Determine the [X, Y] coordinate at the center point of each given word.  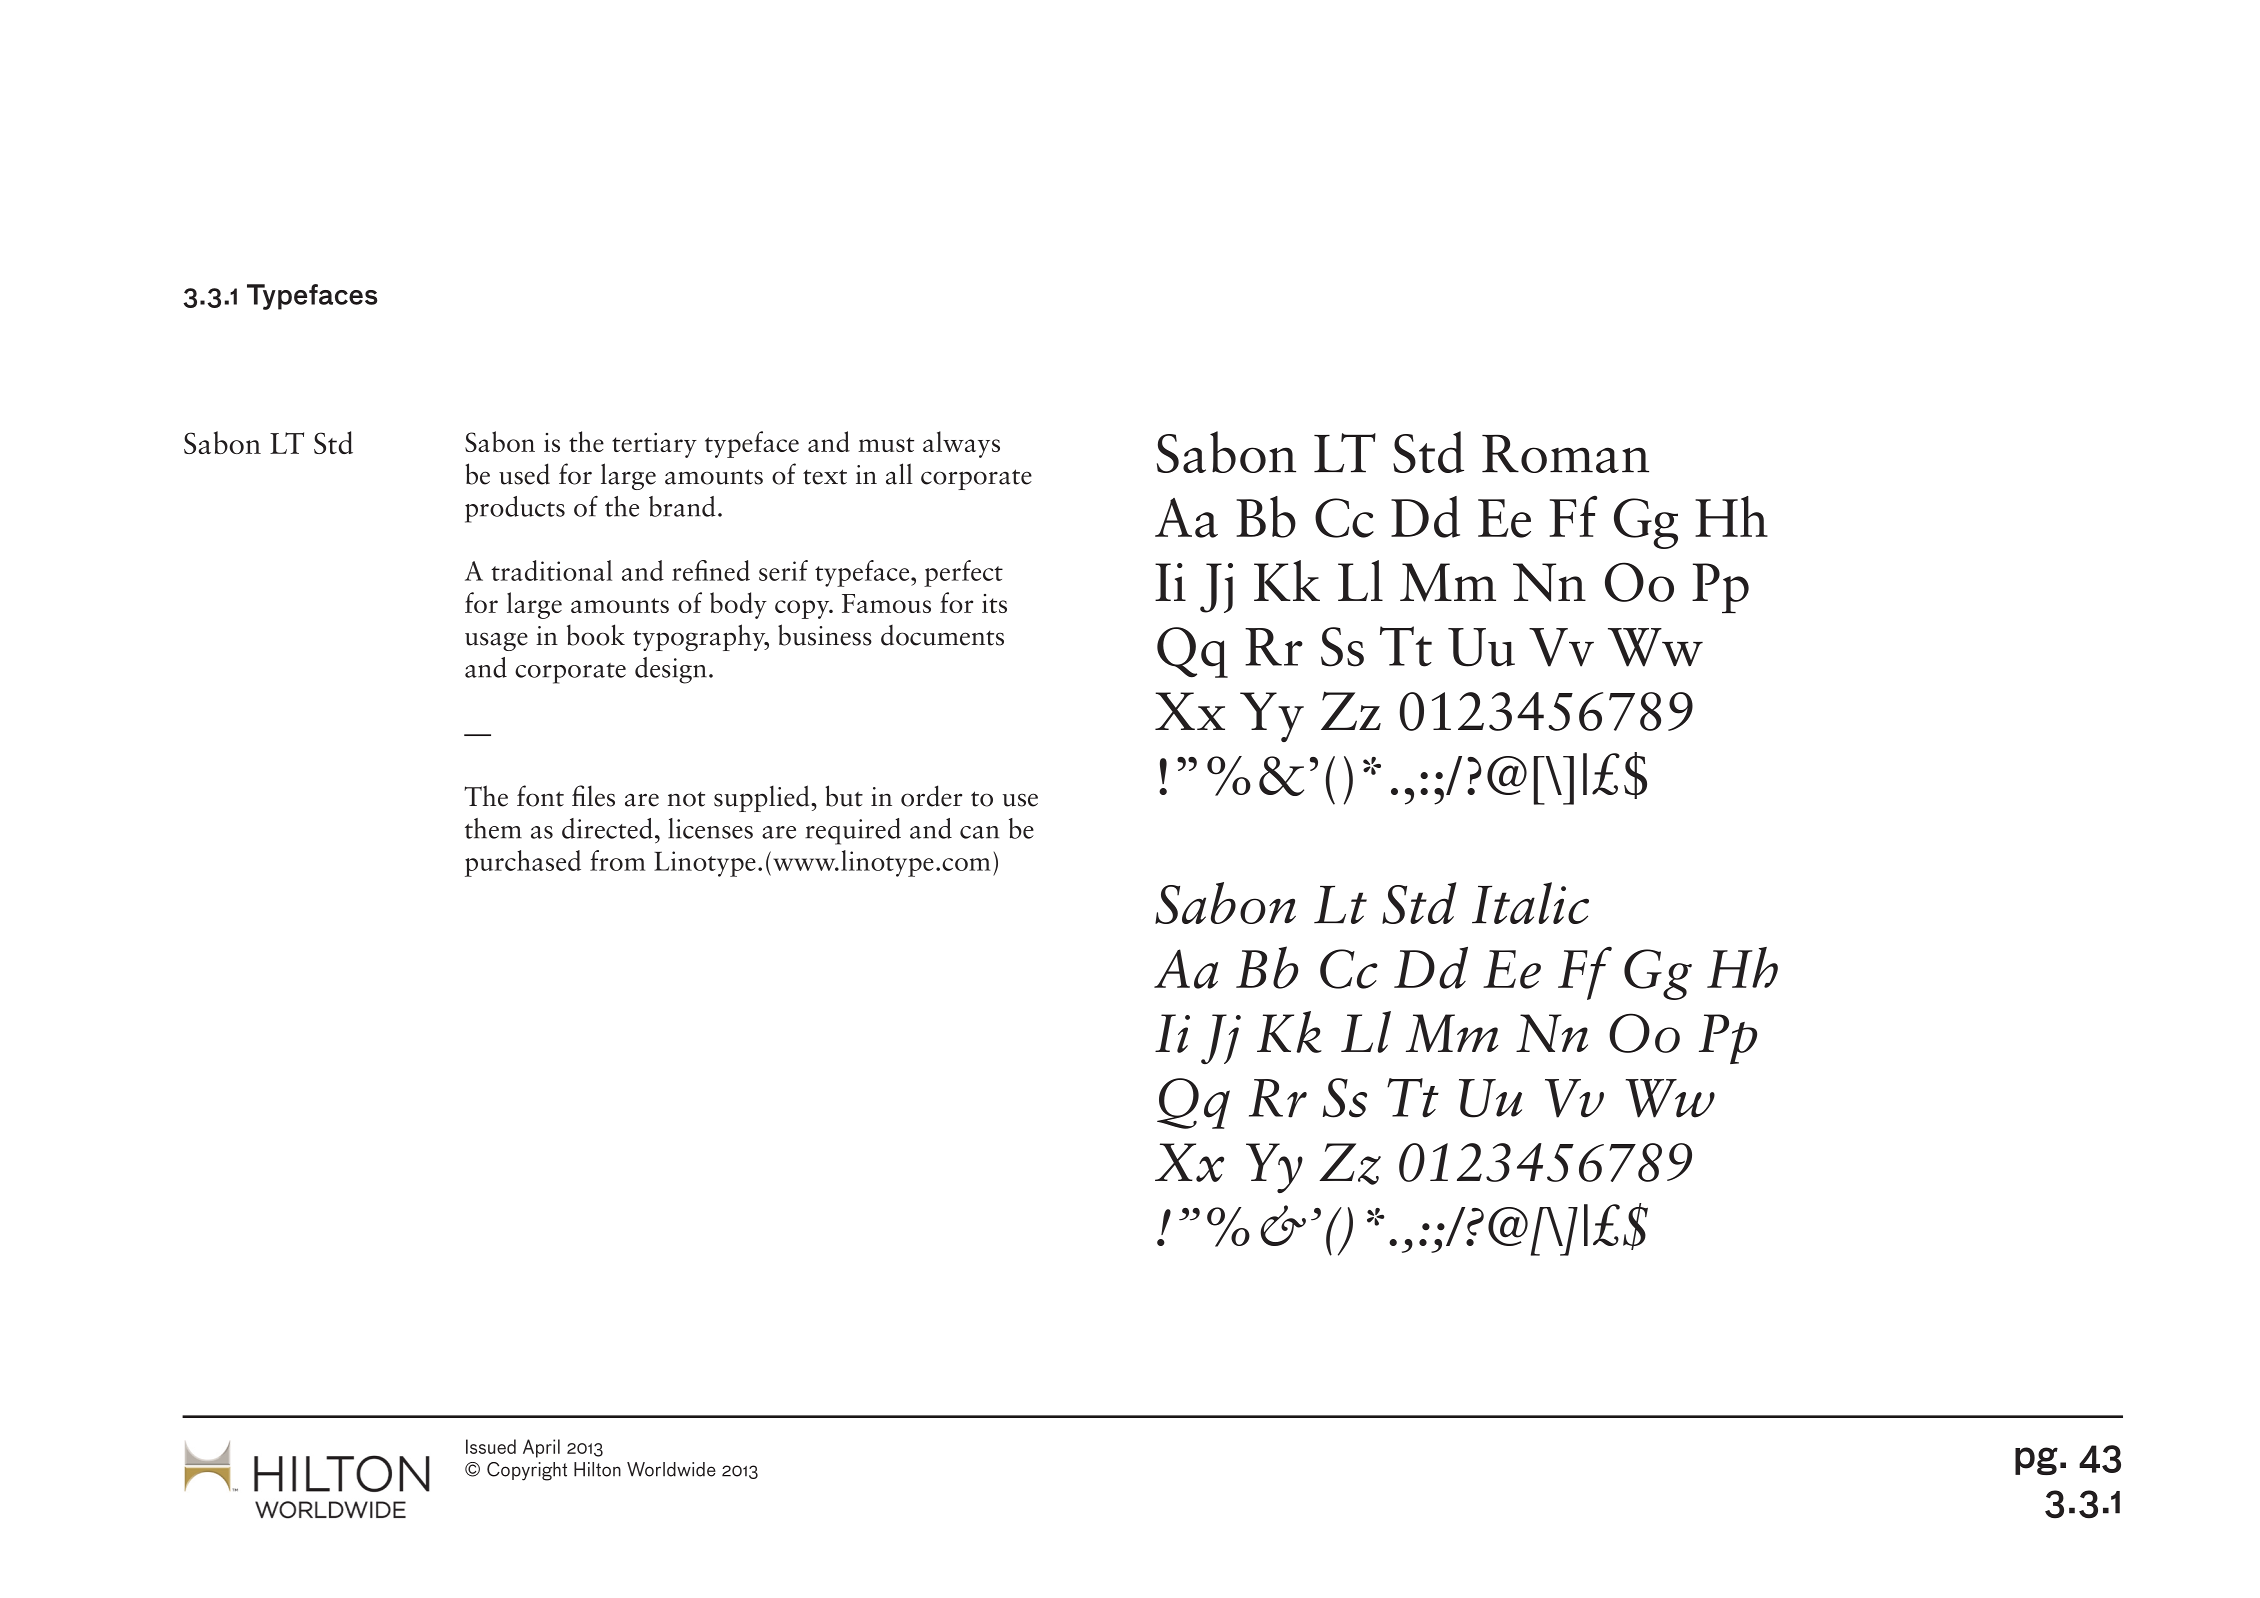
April [541, 1448]
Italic [1530, 903]
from [617, 860]
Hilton [597, 1469]
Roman [1565, 454]
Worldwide [671, 1469]
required [853, 831]
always [961, 444]
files [593, 796]
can [979, 832]
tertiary [654, 445]
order [931, 796]
